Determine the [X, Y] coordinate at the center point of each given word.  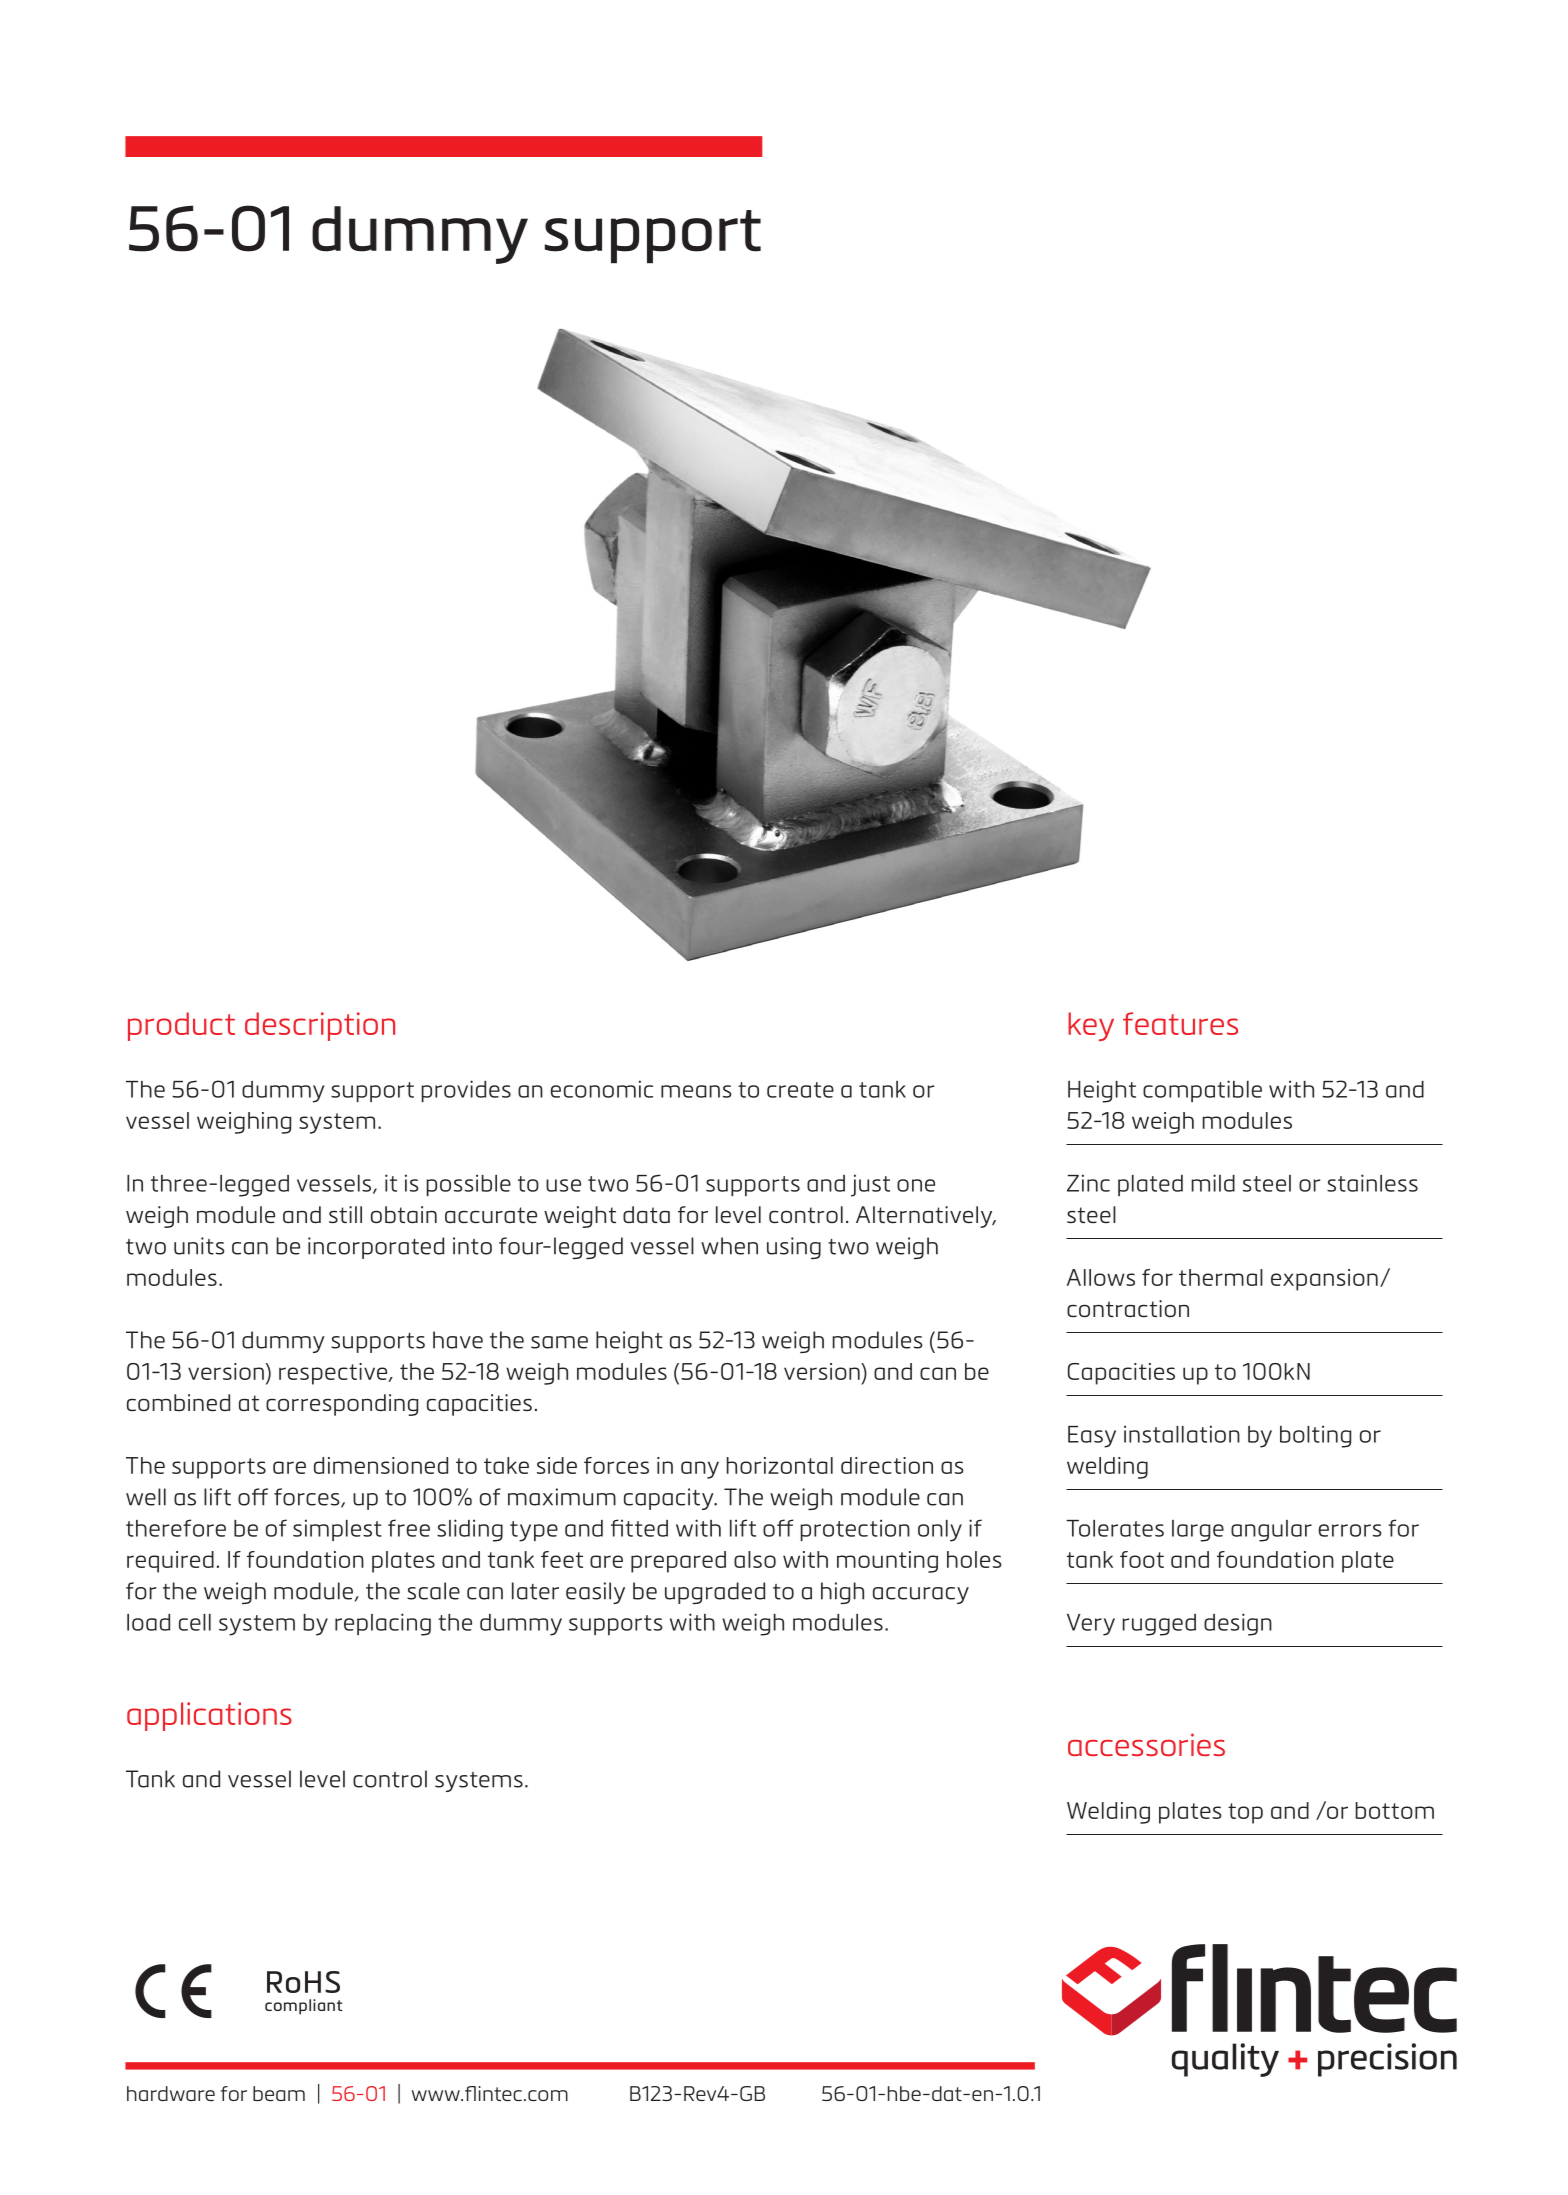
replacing [383, 1624]
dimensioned [381, 1465]
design [1238, 1624]
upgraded [715, 1593]
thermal [1221, 1277]
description [320, 1026]
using [794, 1248]
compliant [304, 2007]
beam [279, 2093]
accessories [1146, 1744]
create [800, 1090]
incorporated [376, 1248]
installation [1182, 1434]
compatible [1202, 1091]
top [1245, 1813]
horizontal [780, 1465]
